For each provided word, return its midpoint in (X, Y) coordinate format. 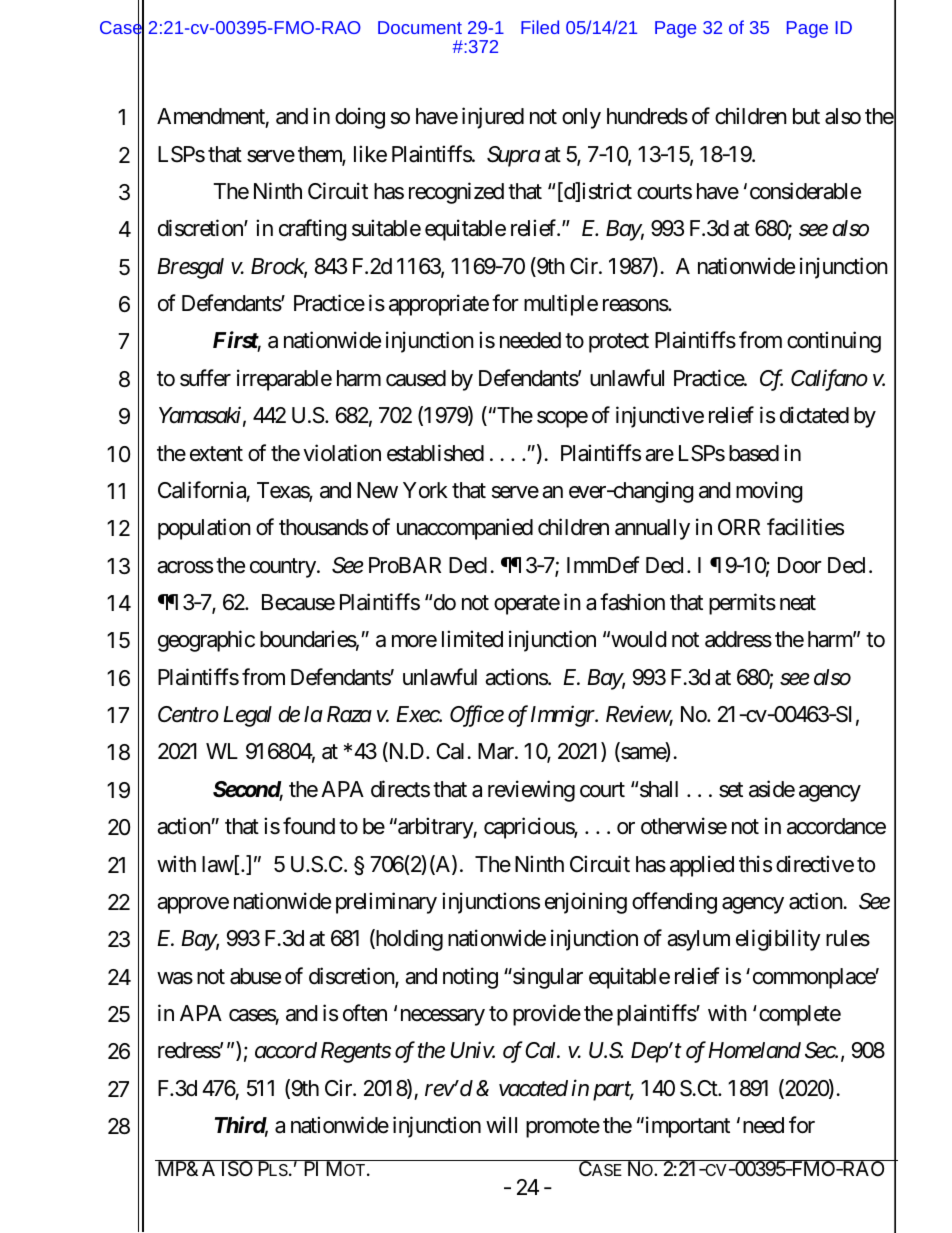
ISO (237, 1169)
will (501, 1124)
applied (702, 866)
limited (472, 639)
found (309, 826)
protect (619, 343)
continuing (834, 342)
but (806, 116)
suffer (205, 378)
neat (798, 603)
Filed (540, 27)
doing (360, 118)
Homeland (754, 1050)
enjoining (586, 903)
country (283, 568)
